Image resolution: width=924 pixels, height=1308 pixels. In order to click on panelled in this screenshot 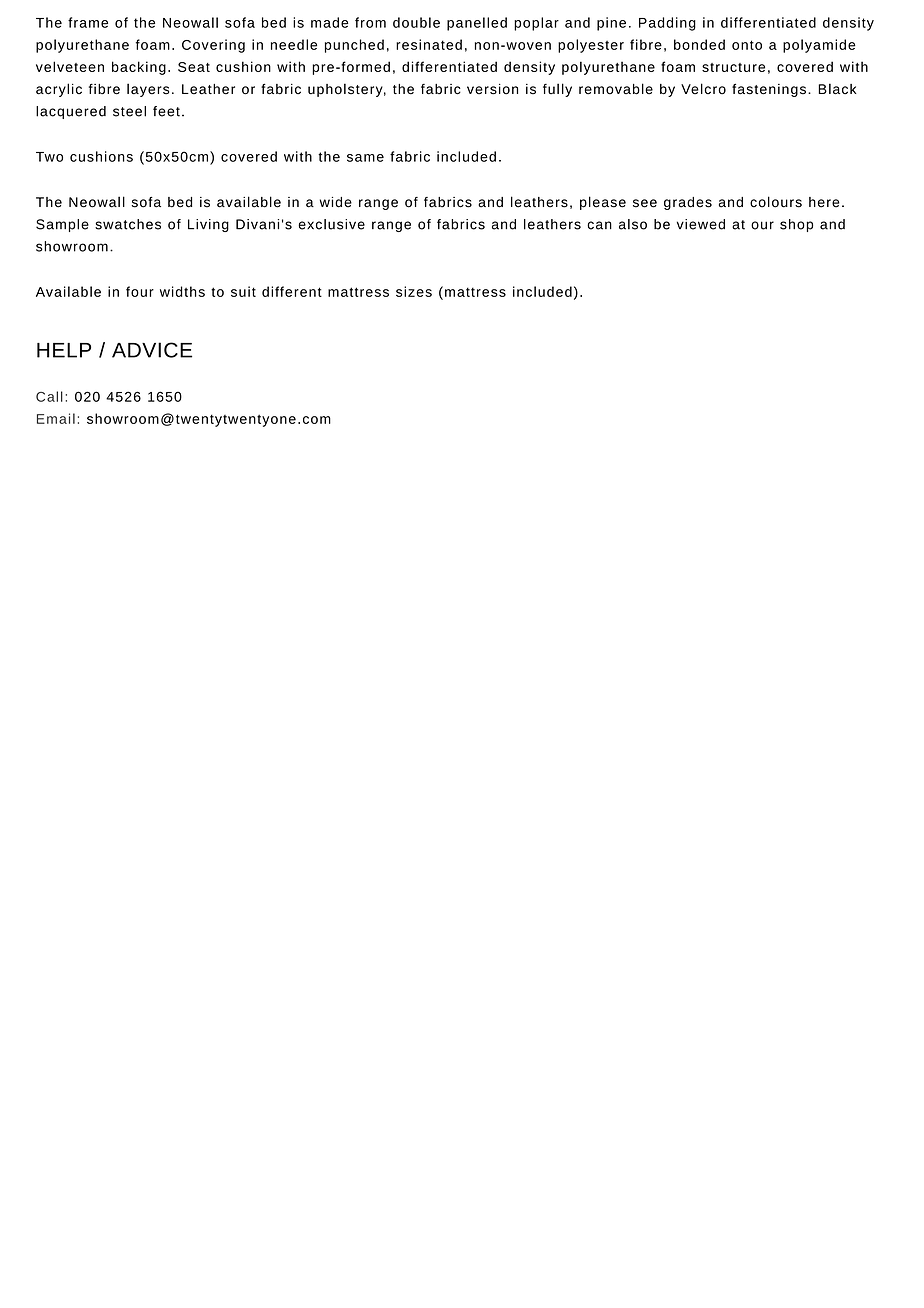, I will do `click(477, 24)`.
